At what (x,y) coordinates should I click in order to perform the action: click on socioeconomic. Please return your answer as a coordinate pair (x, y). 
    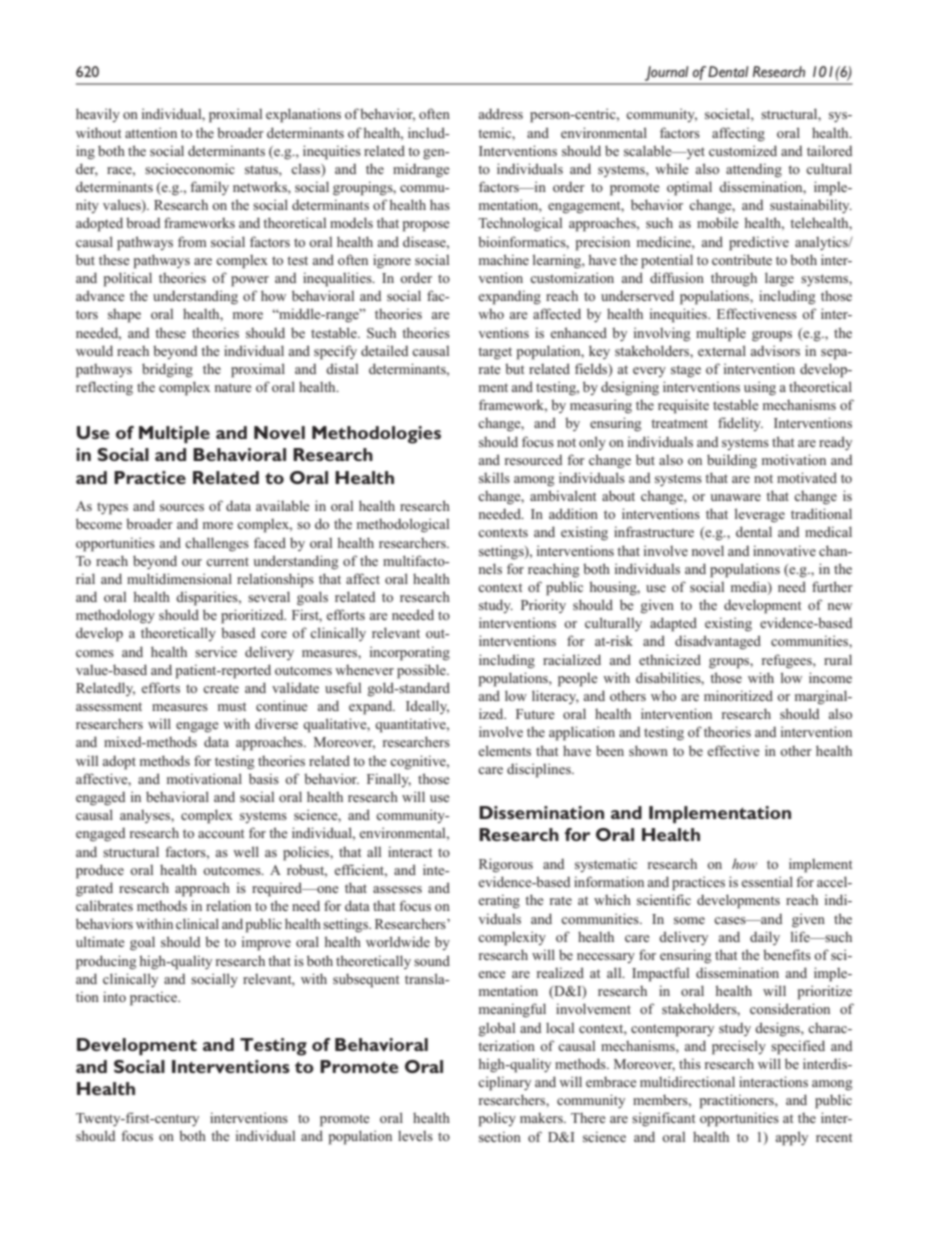
    Looking at the image, I should click on (190, 168).
